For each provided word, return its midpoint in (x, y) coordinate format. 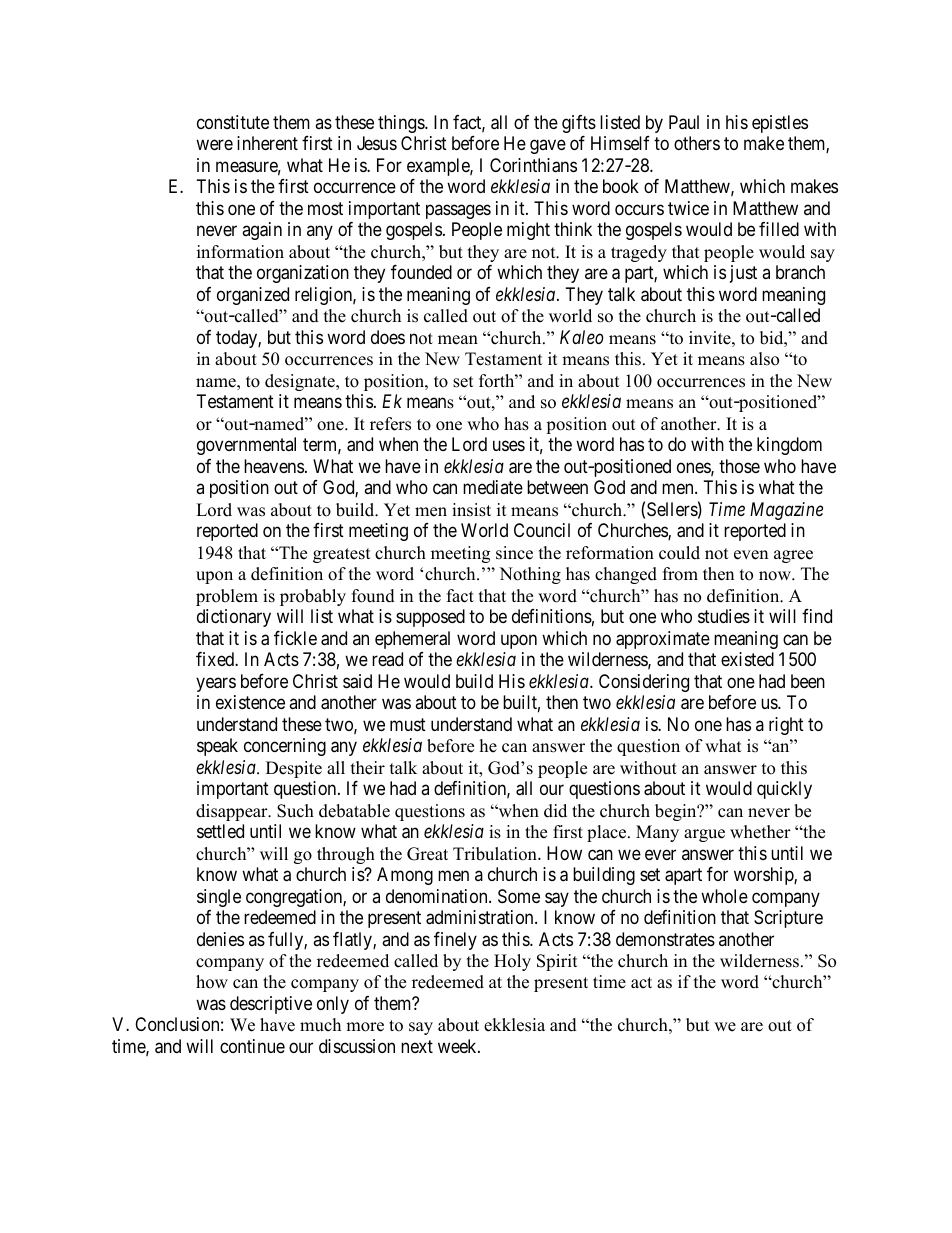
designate (301, 382)
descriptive (271, 1005)
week (458, 1046)
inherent (267, 143)
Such (295, 811)
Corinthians (533, 165)
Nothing (530, 575)
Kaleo (582, 337)
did (555, 811)
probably (313, 597)
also (764, 359)
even (751, 555)
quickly (784, 790)
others (697, 143)
